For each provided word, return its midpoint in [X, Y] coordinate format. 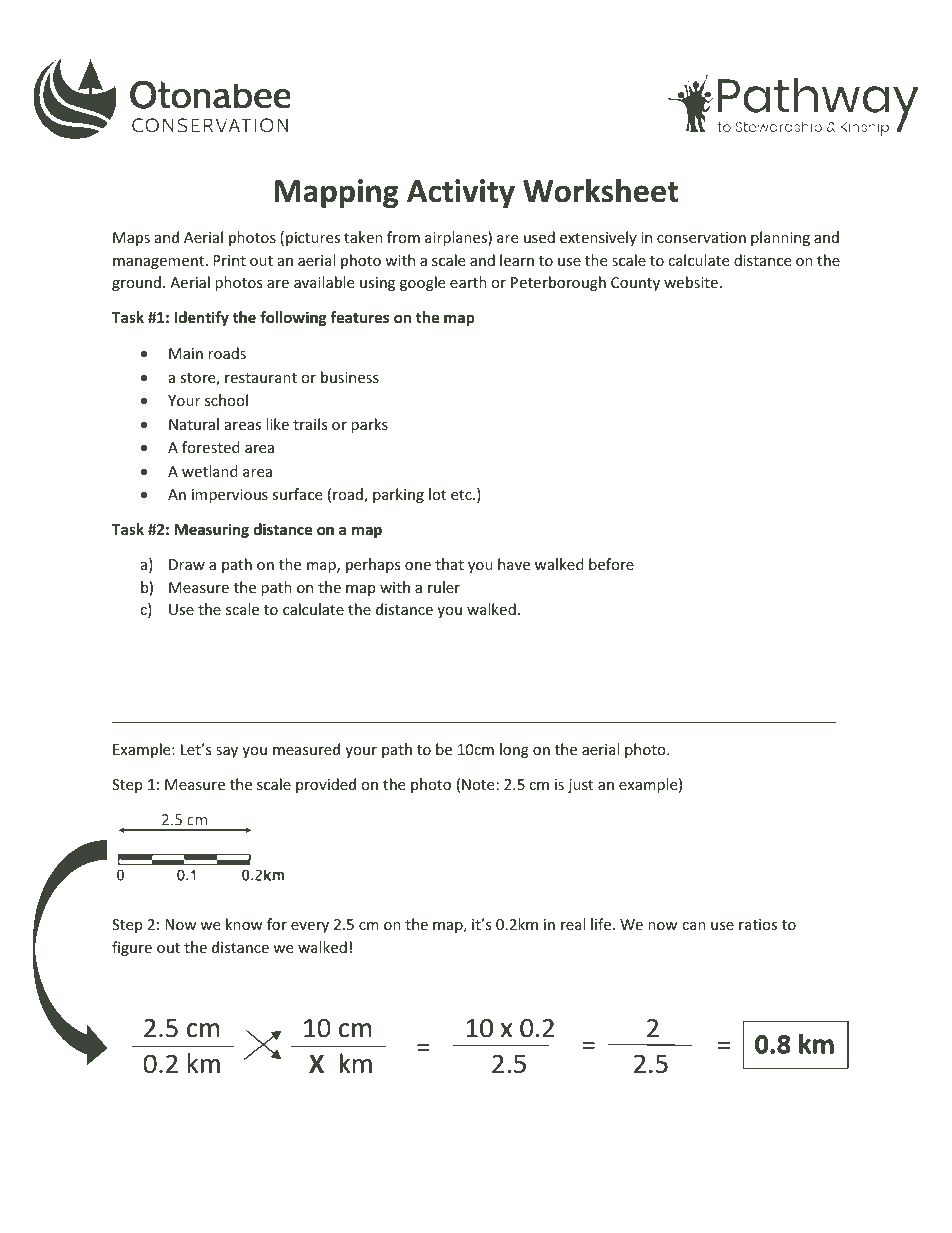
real [573, 924]
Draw [187, 564]
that [449, 564]
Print [229, 260]
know [244, 924]
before [611, 564]
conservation [701, 237]
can [694, 926]
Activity [461, 193]
